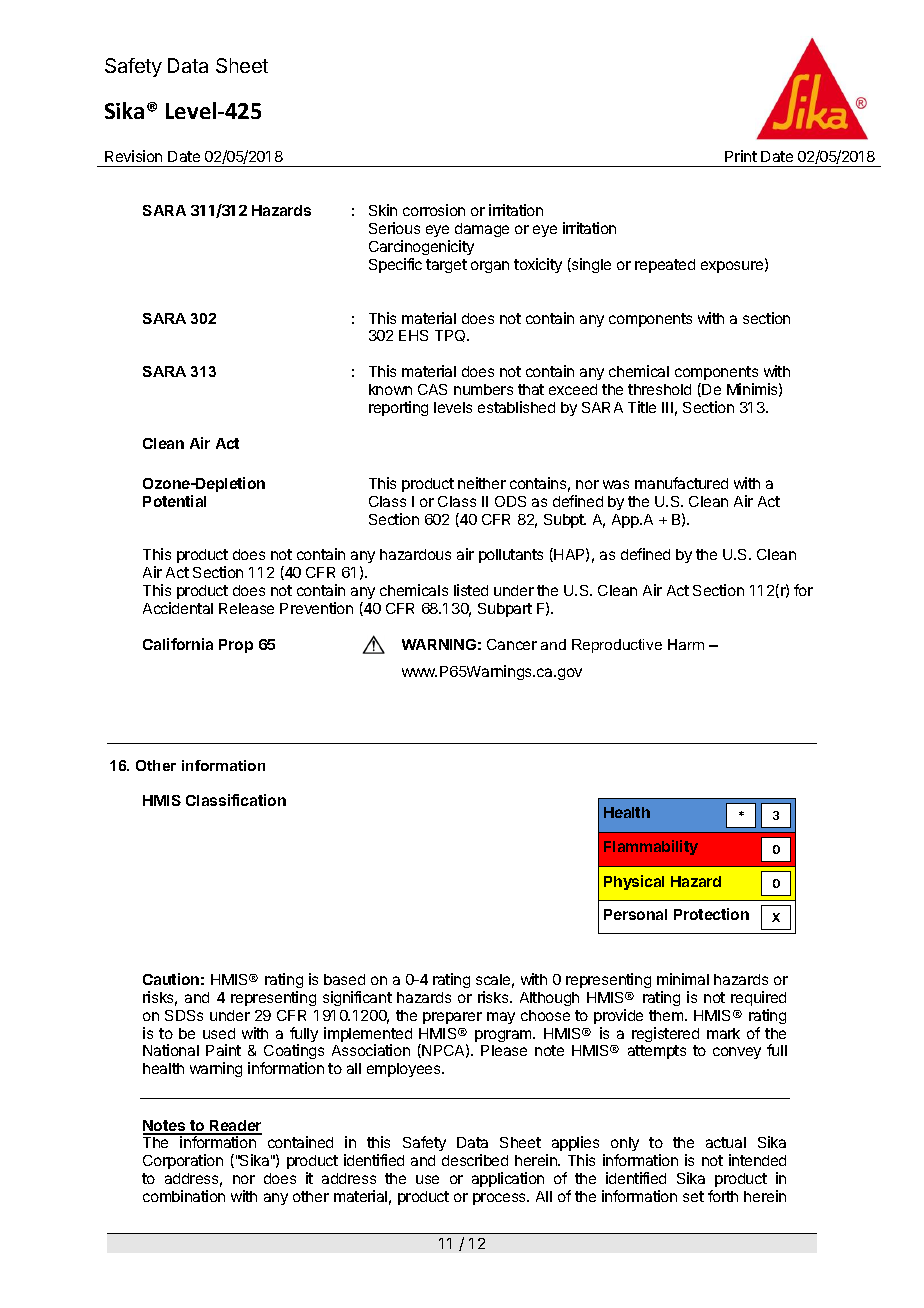 The height and width of the document is (1308, 924). Describe the element at coordinates (432, 389) in the document. I see `CAS` at that location.
